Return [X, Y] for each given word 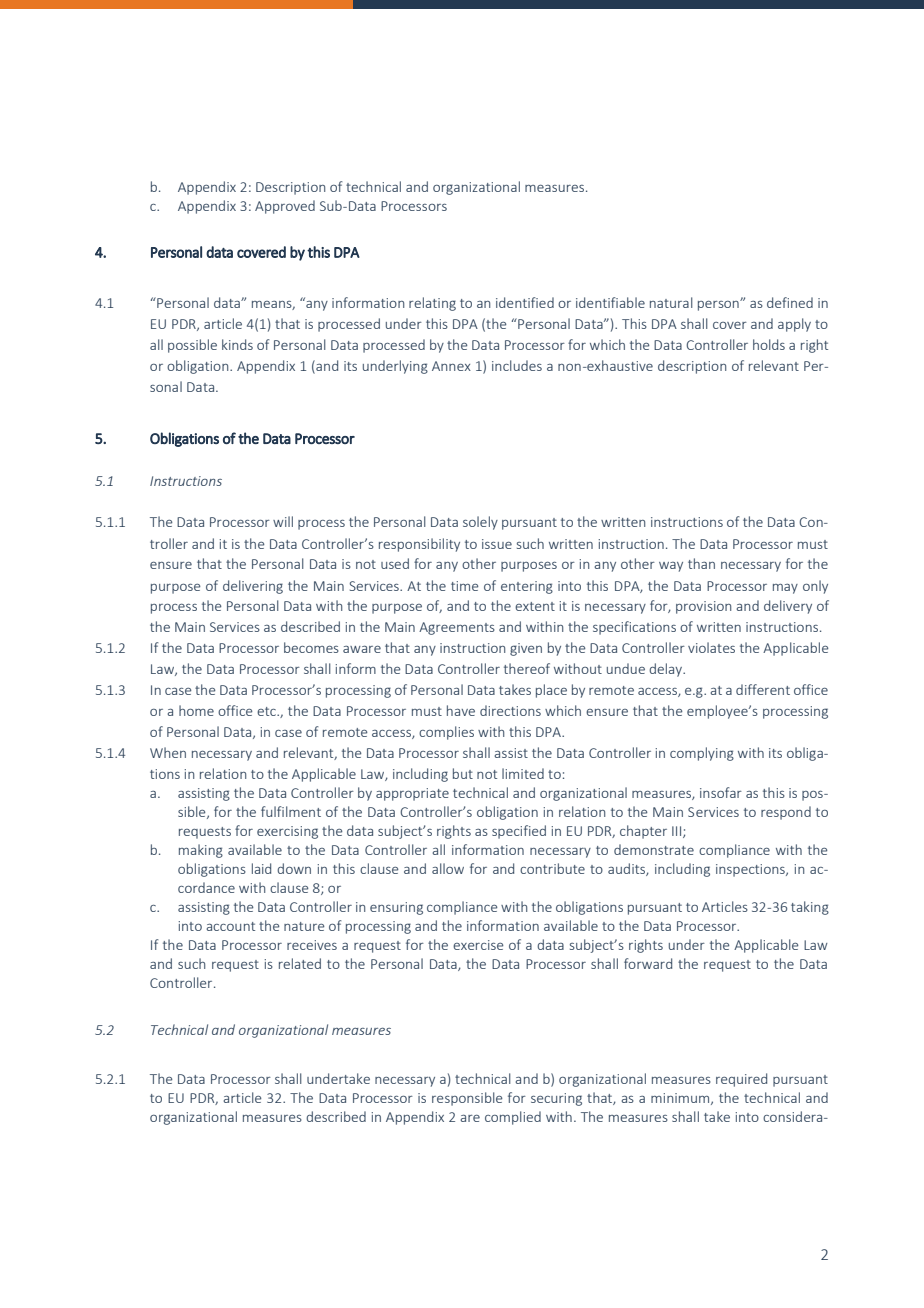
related [300, 963]
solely [480, 523]
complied [513, 1118]
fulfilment [291, 811]
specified [519, 832]
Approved [285, 207]
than [701, 563]
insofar [721, 792]
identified [525, 302]
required [741, 1080]
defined [790, 302]
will [283, 521]
